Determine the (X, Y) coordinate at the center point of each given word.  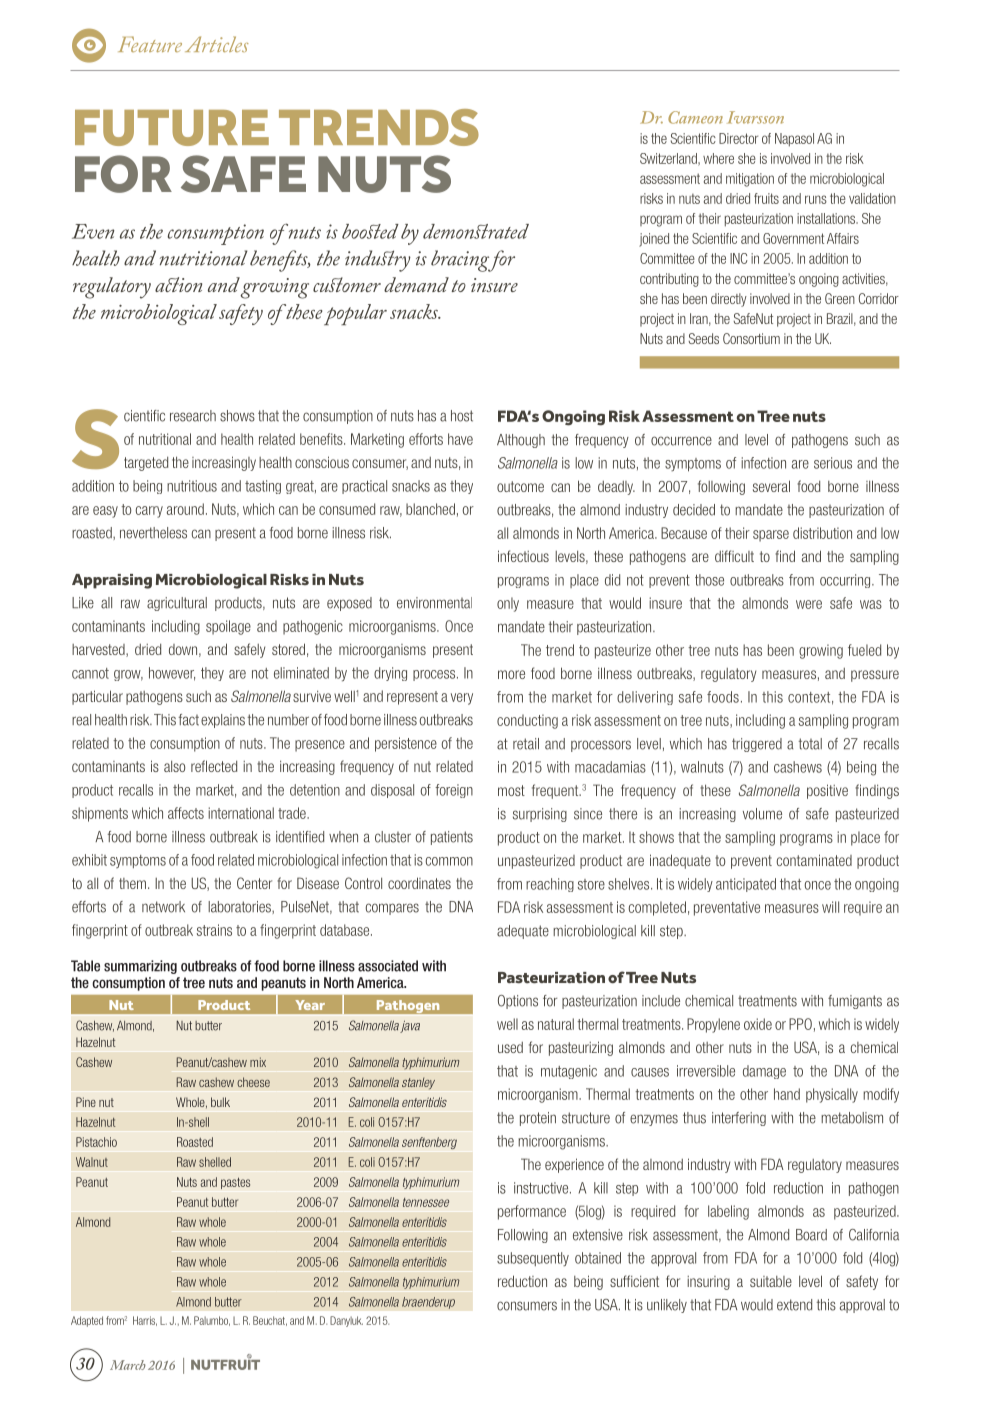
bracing (461, 261)
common (449, 861)
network (163, 907)
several (771, 486)
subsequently (533, 1259)
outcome (520, 486)
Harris (145, 1321)
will (830, 907)
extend (794, 1305)
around (185, 509)
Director (738, 138)
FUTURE (172, 128)
